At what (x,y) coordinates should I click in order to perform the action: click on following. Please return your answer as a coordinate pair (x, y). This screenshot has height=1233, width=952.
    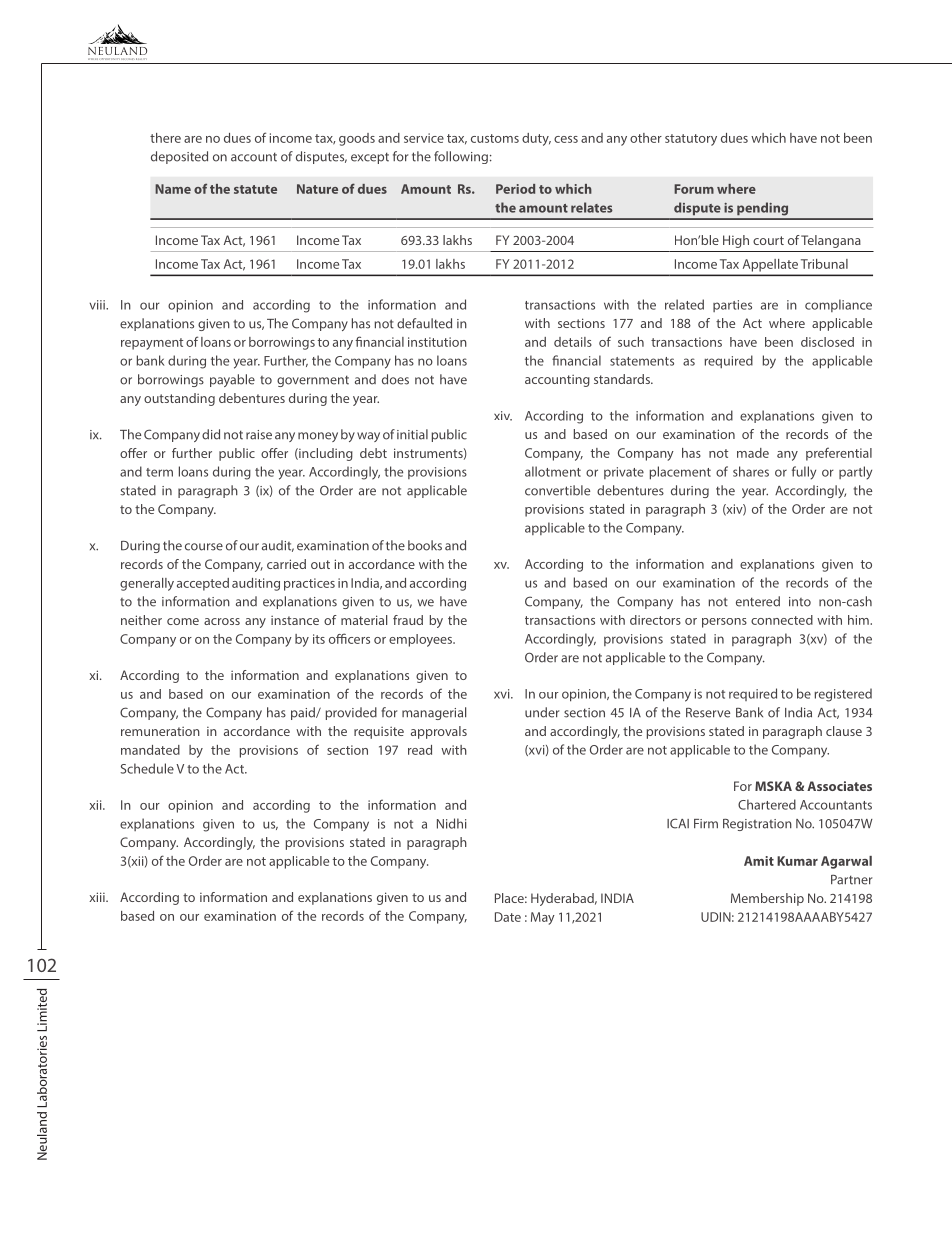
    Looking at the image, I should click on (461, 157).
